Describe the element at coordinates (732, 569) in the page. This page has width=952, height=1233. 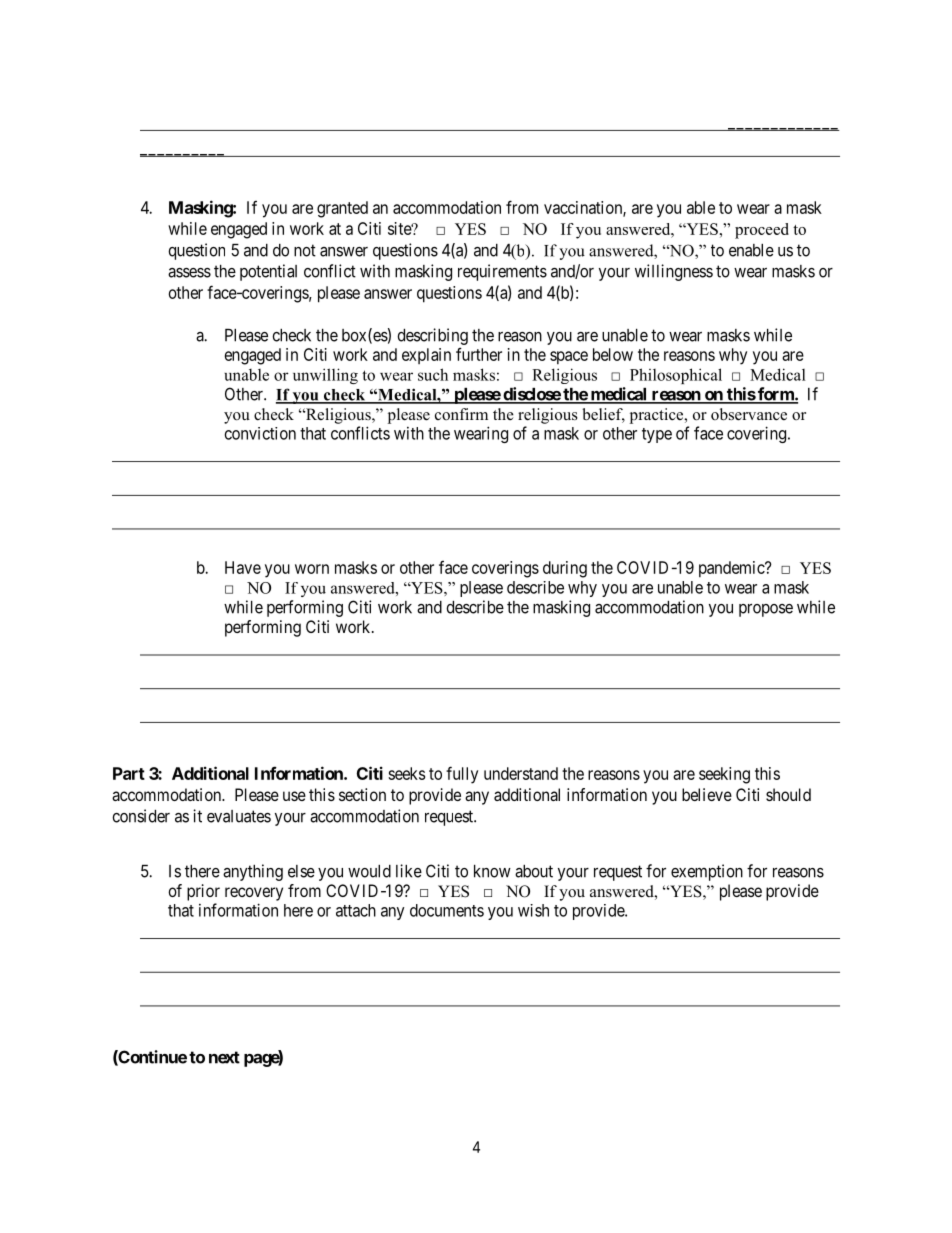
I see `pandemic` at that location.
